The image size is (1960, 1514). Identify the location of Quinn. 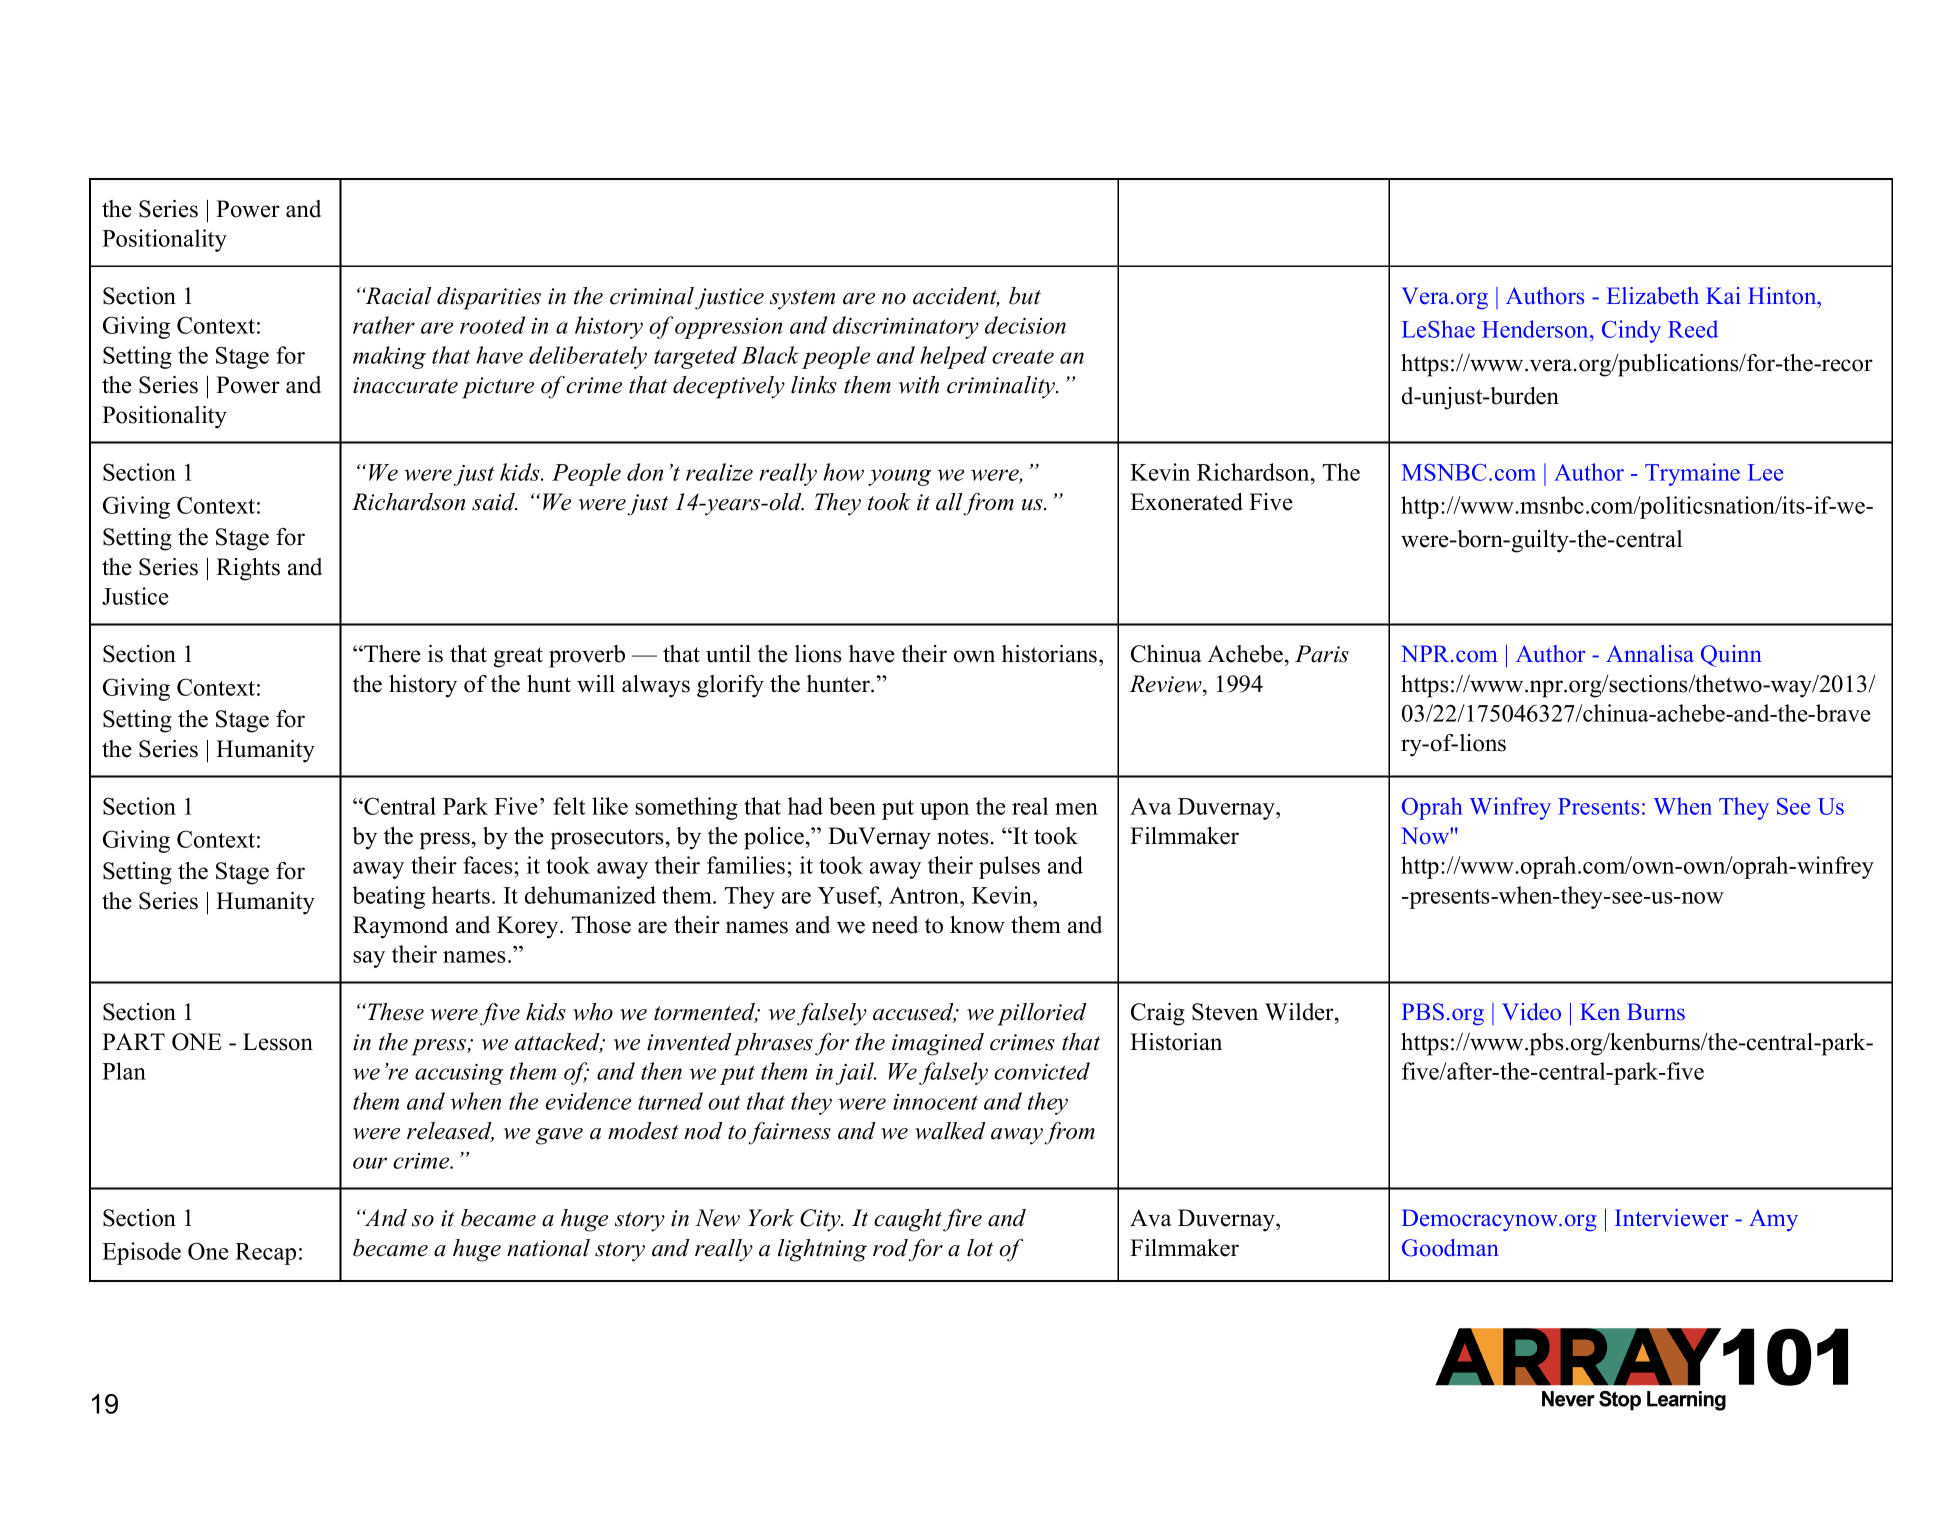
(1731, 656).
